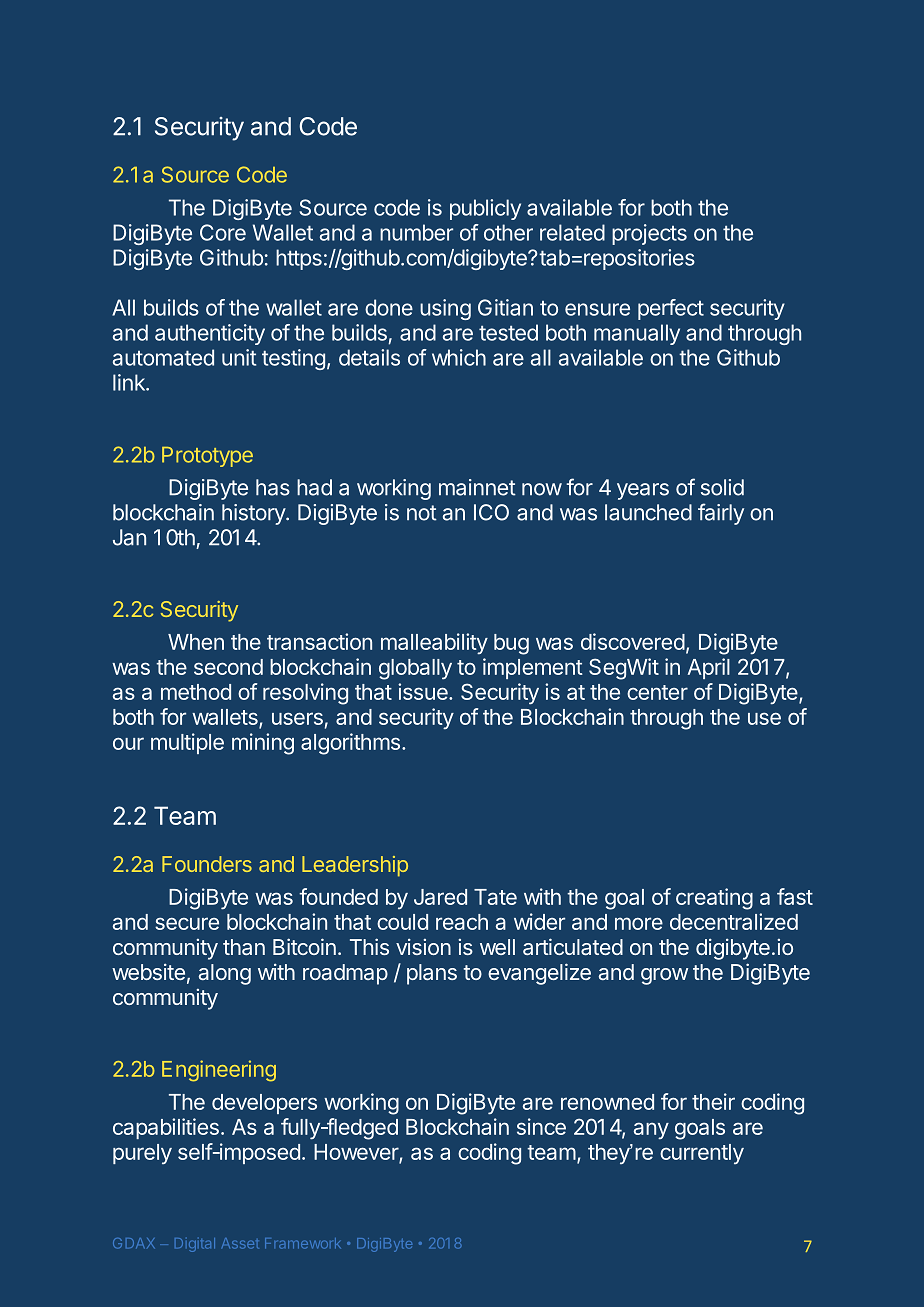 Image resolution: width=924 pixels, height=1307 pixels. I want to click on Core, so click(223, 232).
